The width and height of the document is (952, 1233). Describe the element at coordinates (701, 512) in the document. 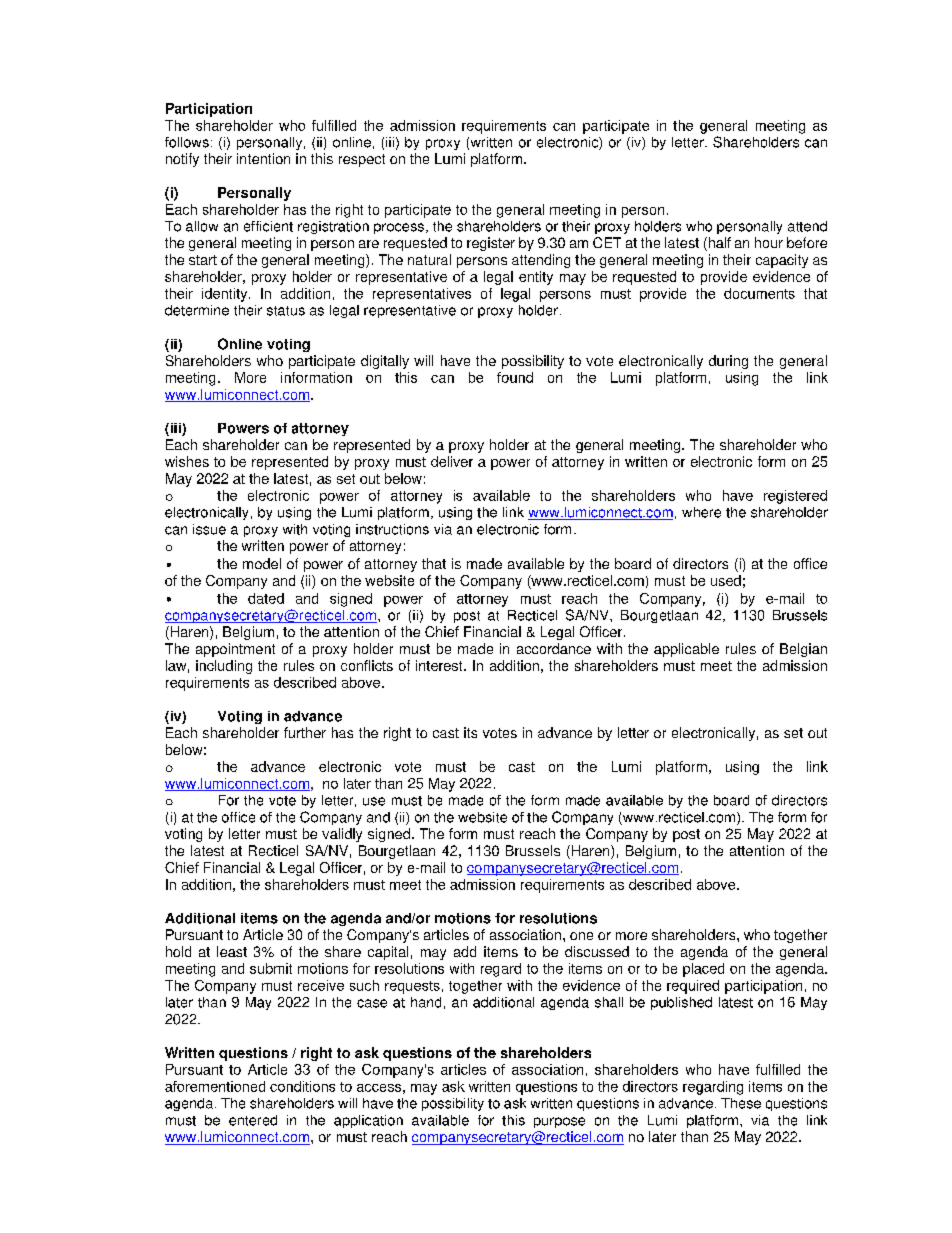

I see `where` at that location.
